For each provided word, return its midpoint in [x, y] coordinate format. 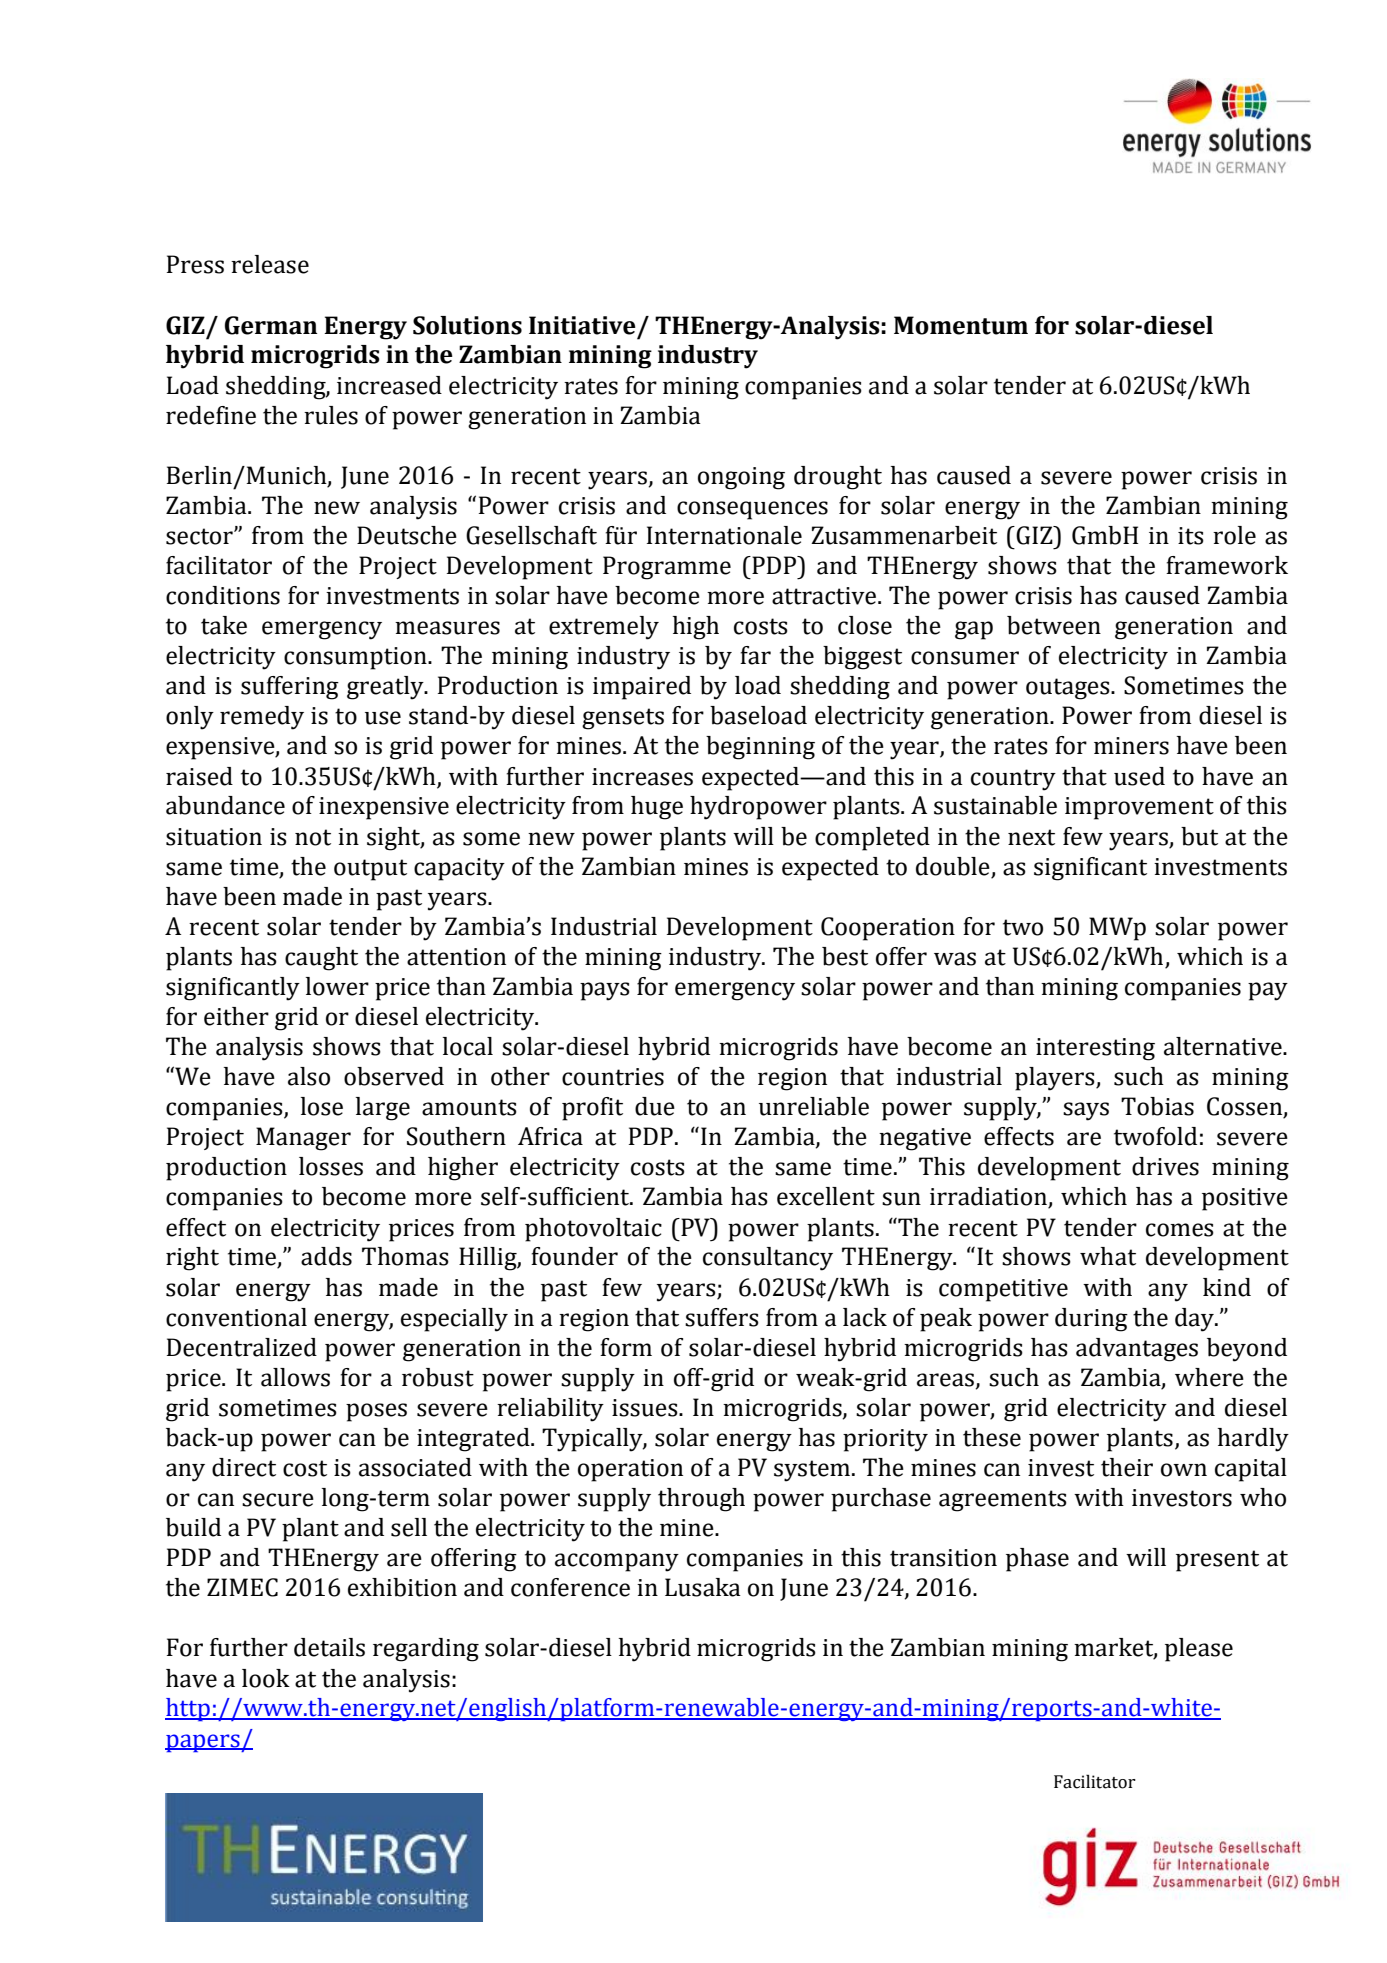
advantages [1137, 1350]
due [655, 1106]
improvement [1139, 808]
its [1191, 536]
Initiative [582, 325]
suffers [722, 1317]
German [271, 325]
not [313, 837]
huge [657, 808]
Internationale [724, 535]
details [329, 1647]
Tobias [1157, 1106]
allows [295, 1377]
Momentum [961, 325]
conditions [223, 595]
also [309, 1076]
